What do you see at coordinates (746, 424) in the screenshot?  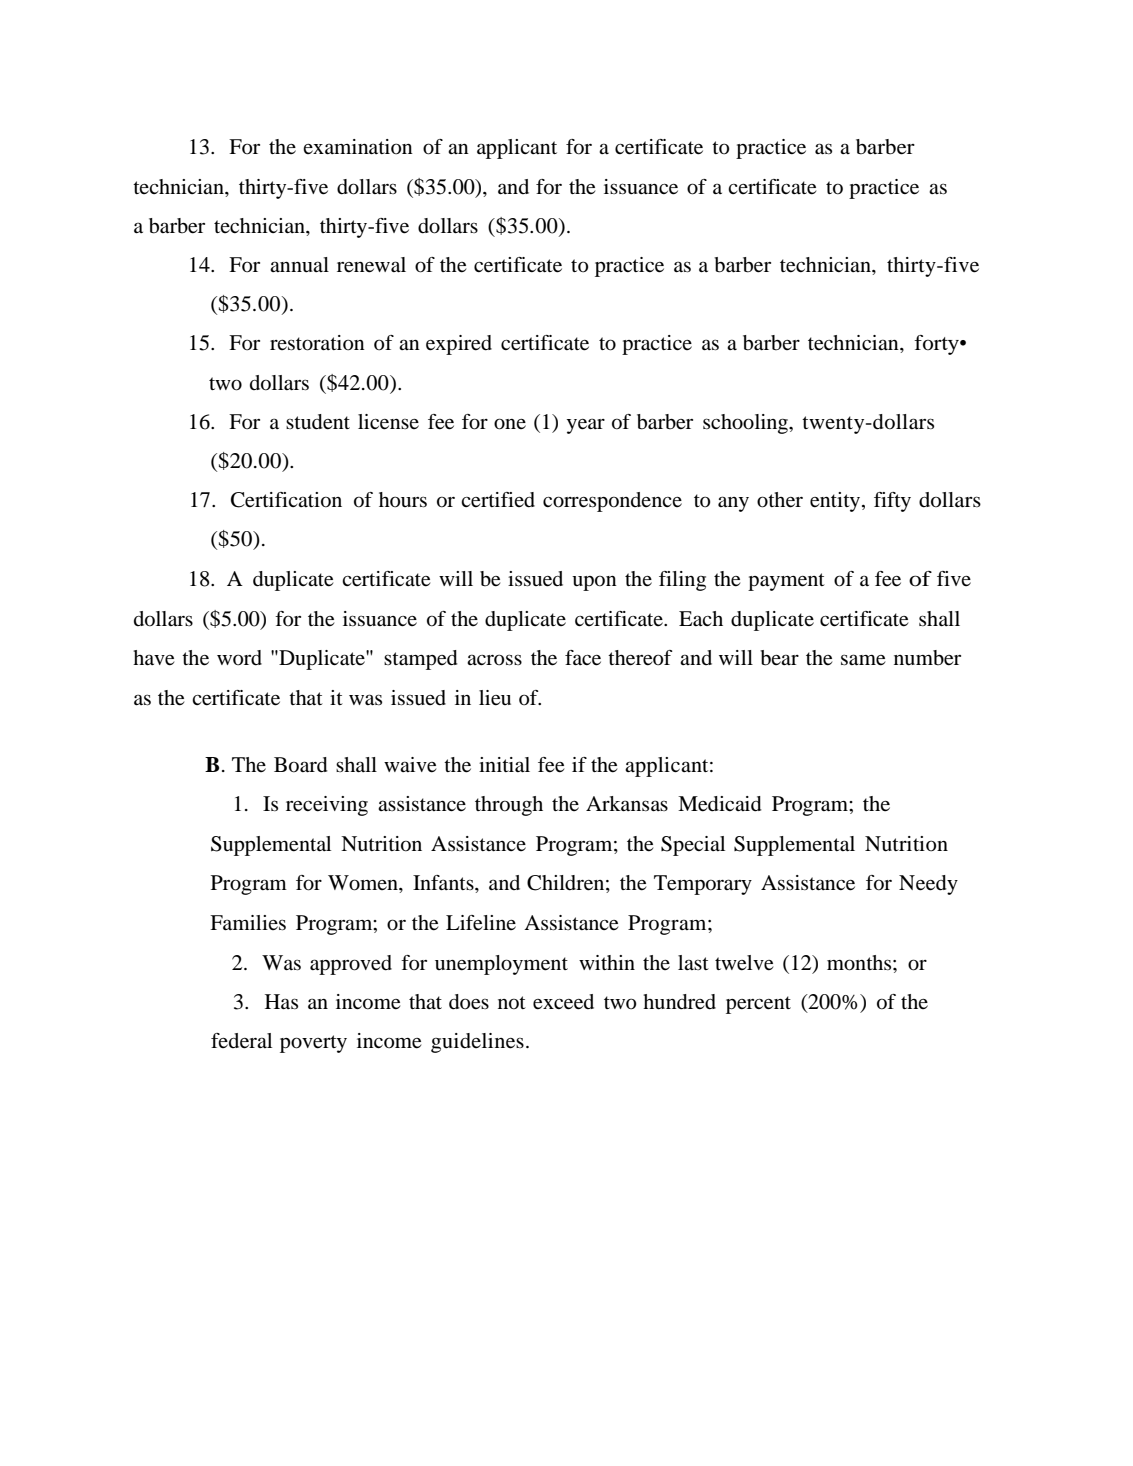 I see `schooling` at bounding box center [746, 424].
